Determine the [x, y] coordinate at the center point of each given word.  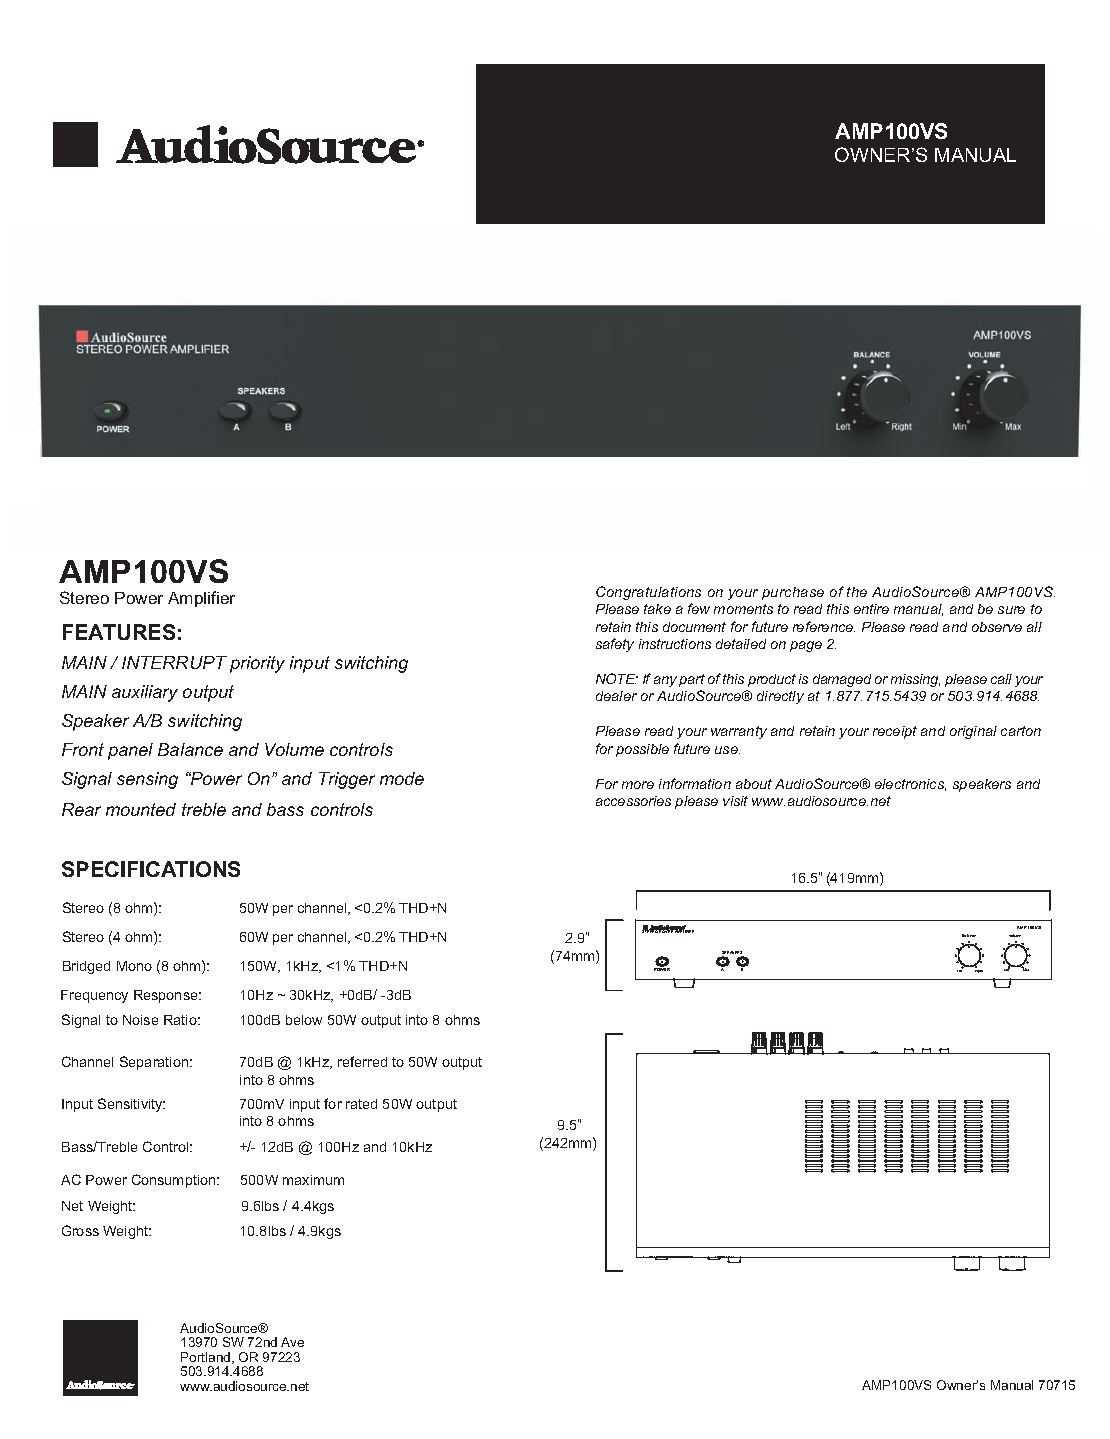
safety [615, 645]
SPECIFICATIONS [151, 869]
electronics [910, 785]
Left [960, 969]
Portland [207, 1358]
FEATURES [119, 632]
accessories [633, 801]
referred [362, 1061]
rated [361, 1104]
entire [871, 609]
